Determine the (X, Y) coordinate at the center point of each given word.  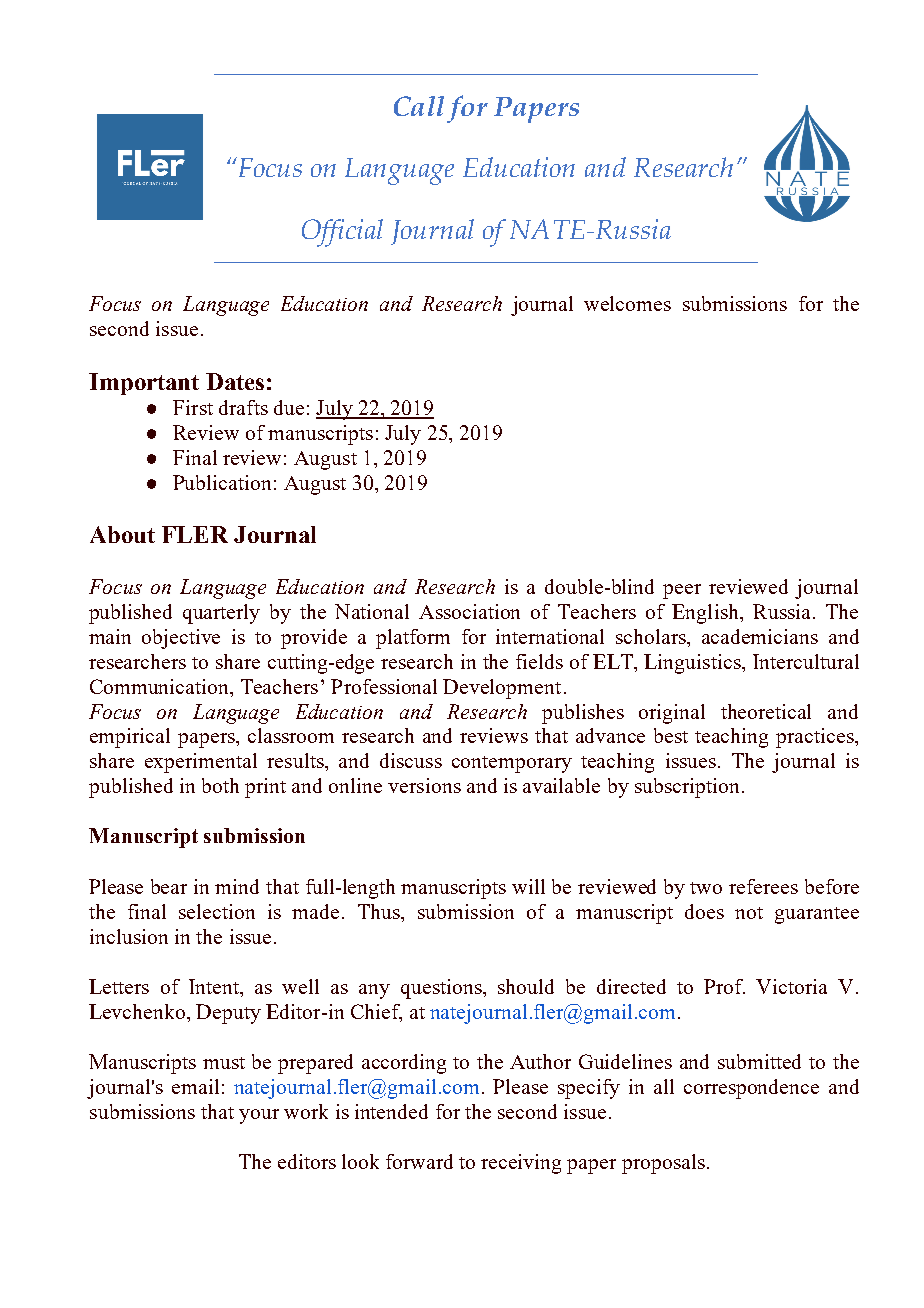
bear (169, 886)
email (195, 1086)
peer (682, 591)
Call (419, 106)
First (193, 407)
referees (763, 886)
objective (181, 639)
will (528, 886)
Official (342, 233)
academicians (760, 636)
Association (469, 611)
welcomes (627, 303)
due (289, 407)
